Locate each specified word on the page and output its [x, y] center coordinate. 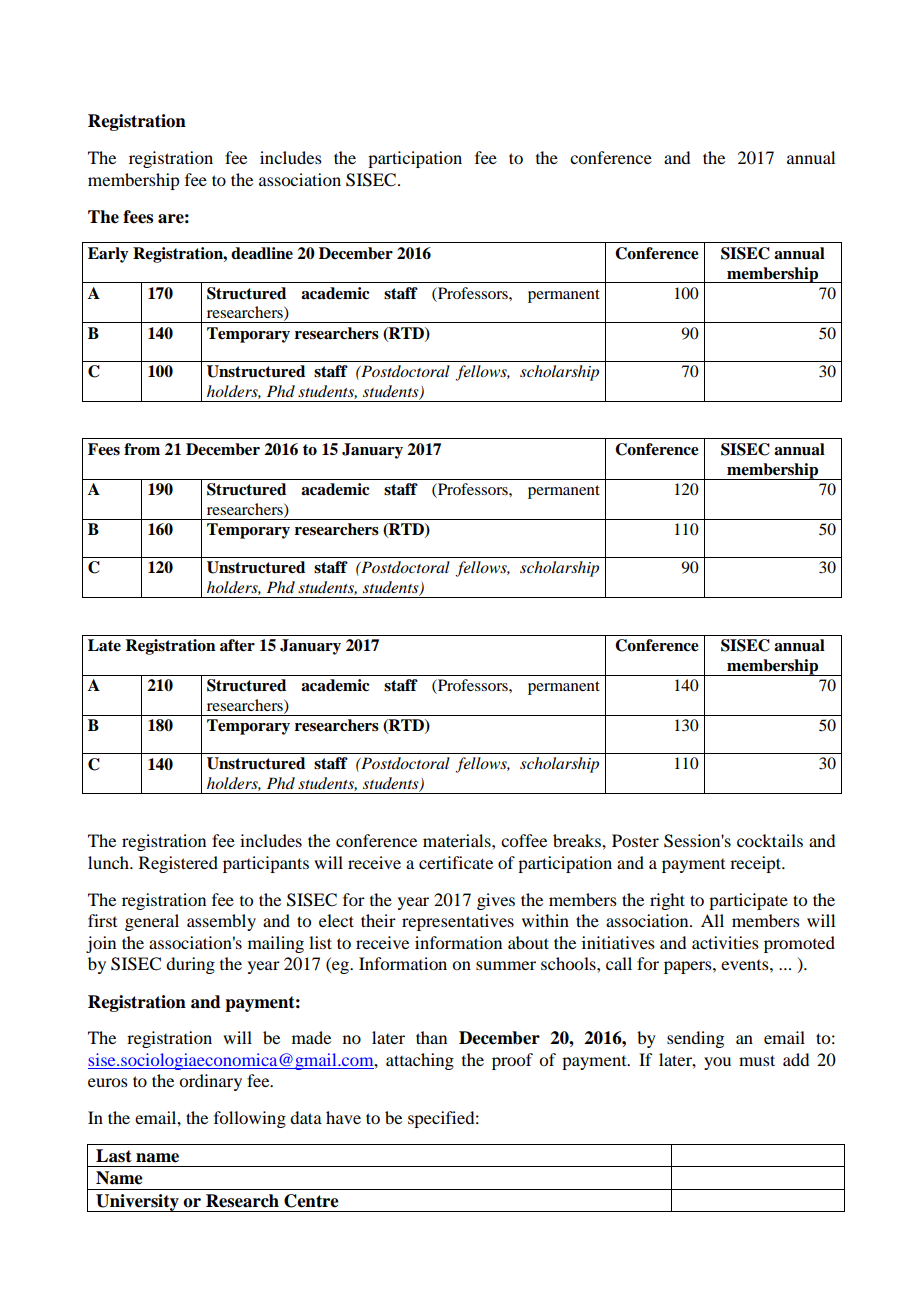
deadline [262, 253]
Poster [635, 840]
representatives [458, 922]
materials [458, 840]
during [190, 965]
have [343, 1117]
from [142, 449]
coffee [524, 840]
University [137, 1203]
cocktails [770, 840]
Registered [178, 864]
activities [725, 942]
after [237, 645]
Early [108, 255]
